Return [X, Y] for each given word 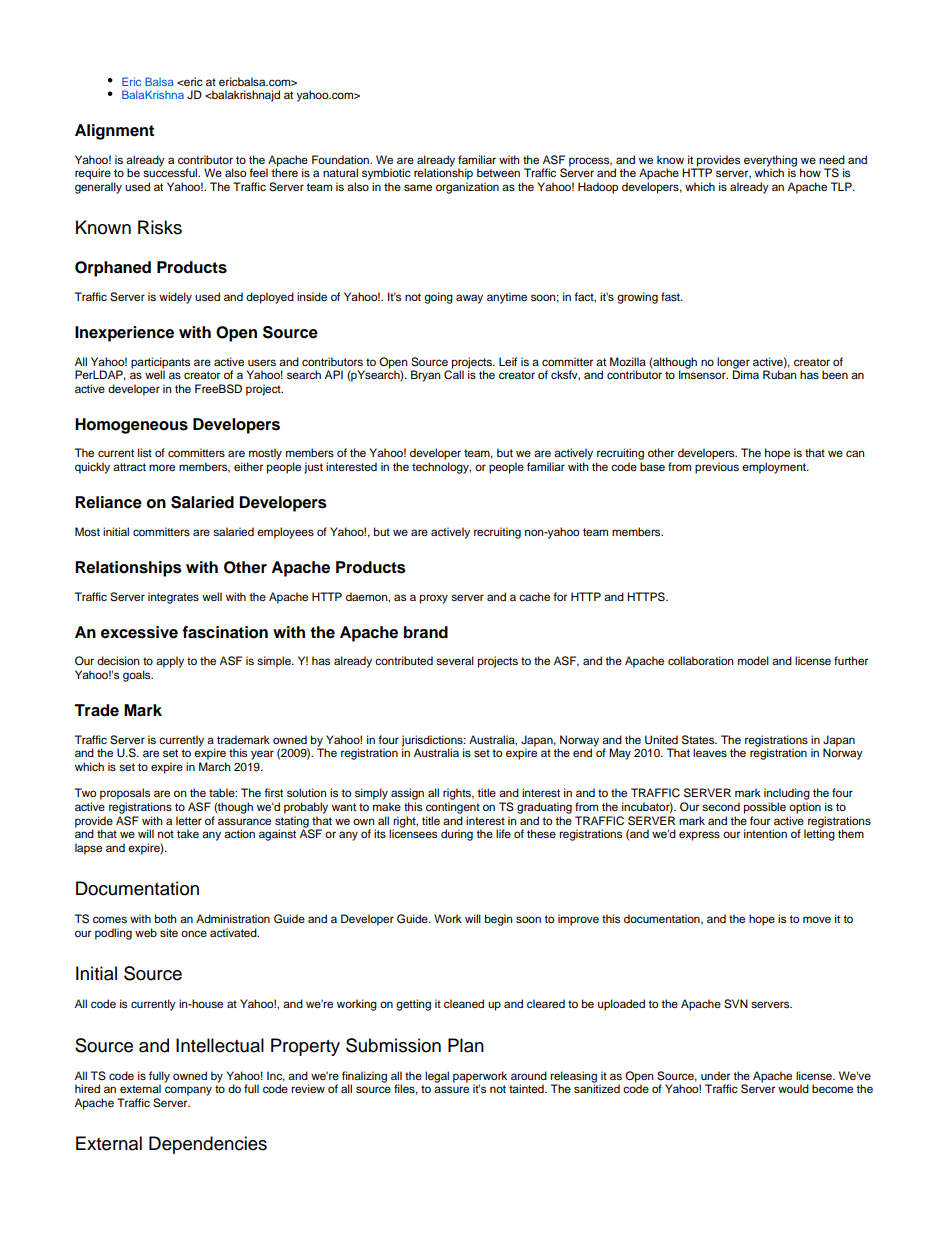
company [188, 1091]
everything [770, 162]
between [498, 172]
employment [775, 468]
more [162, 467]
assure [451, 1089]
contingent [453, 808]
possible [765, 808]
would [793, 1088]
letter [189, 820]
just [313, 468]
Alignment [114, 132]
